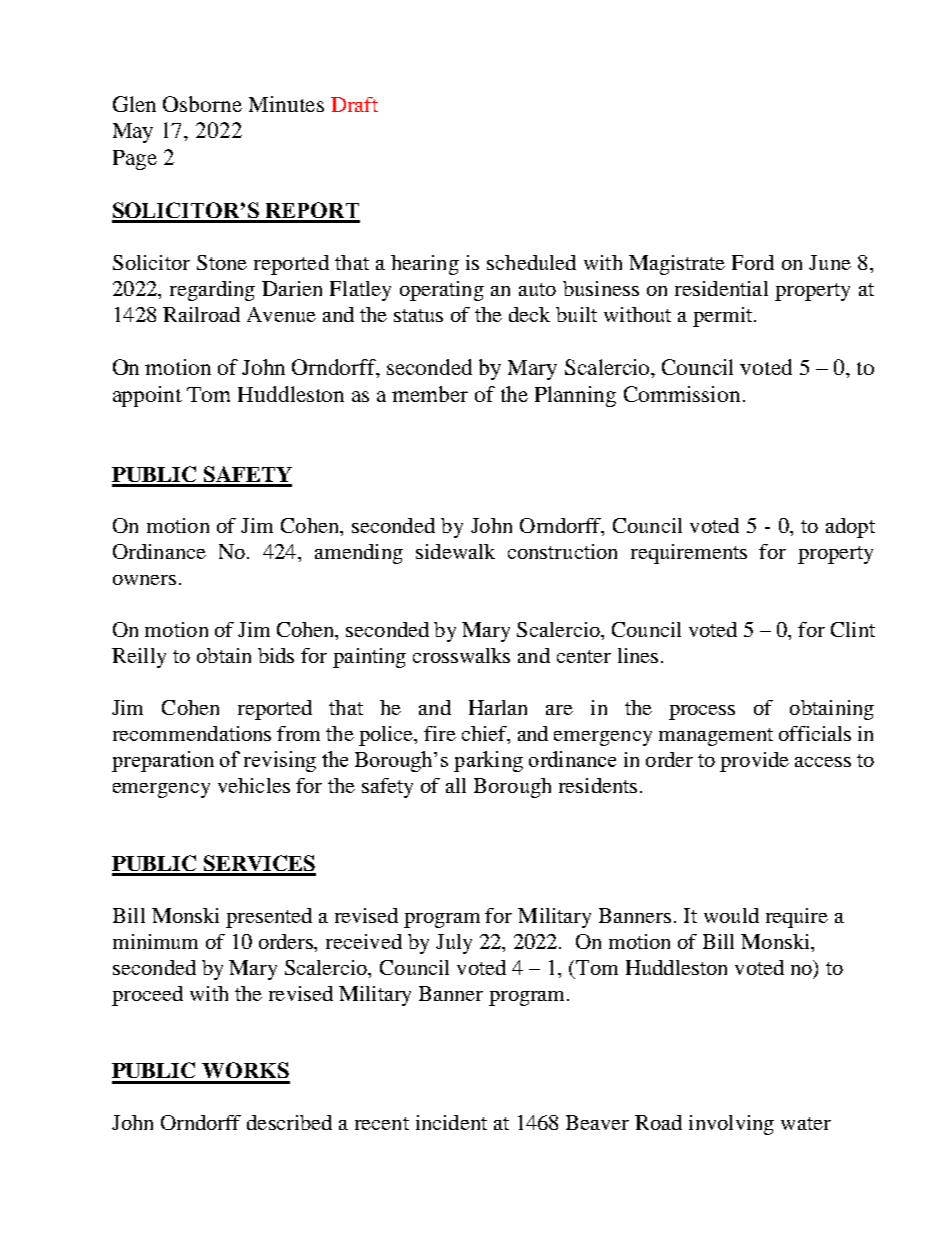  Describe the element at coordinates (430, 394) in the screenshot. I see `member` at that location.
